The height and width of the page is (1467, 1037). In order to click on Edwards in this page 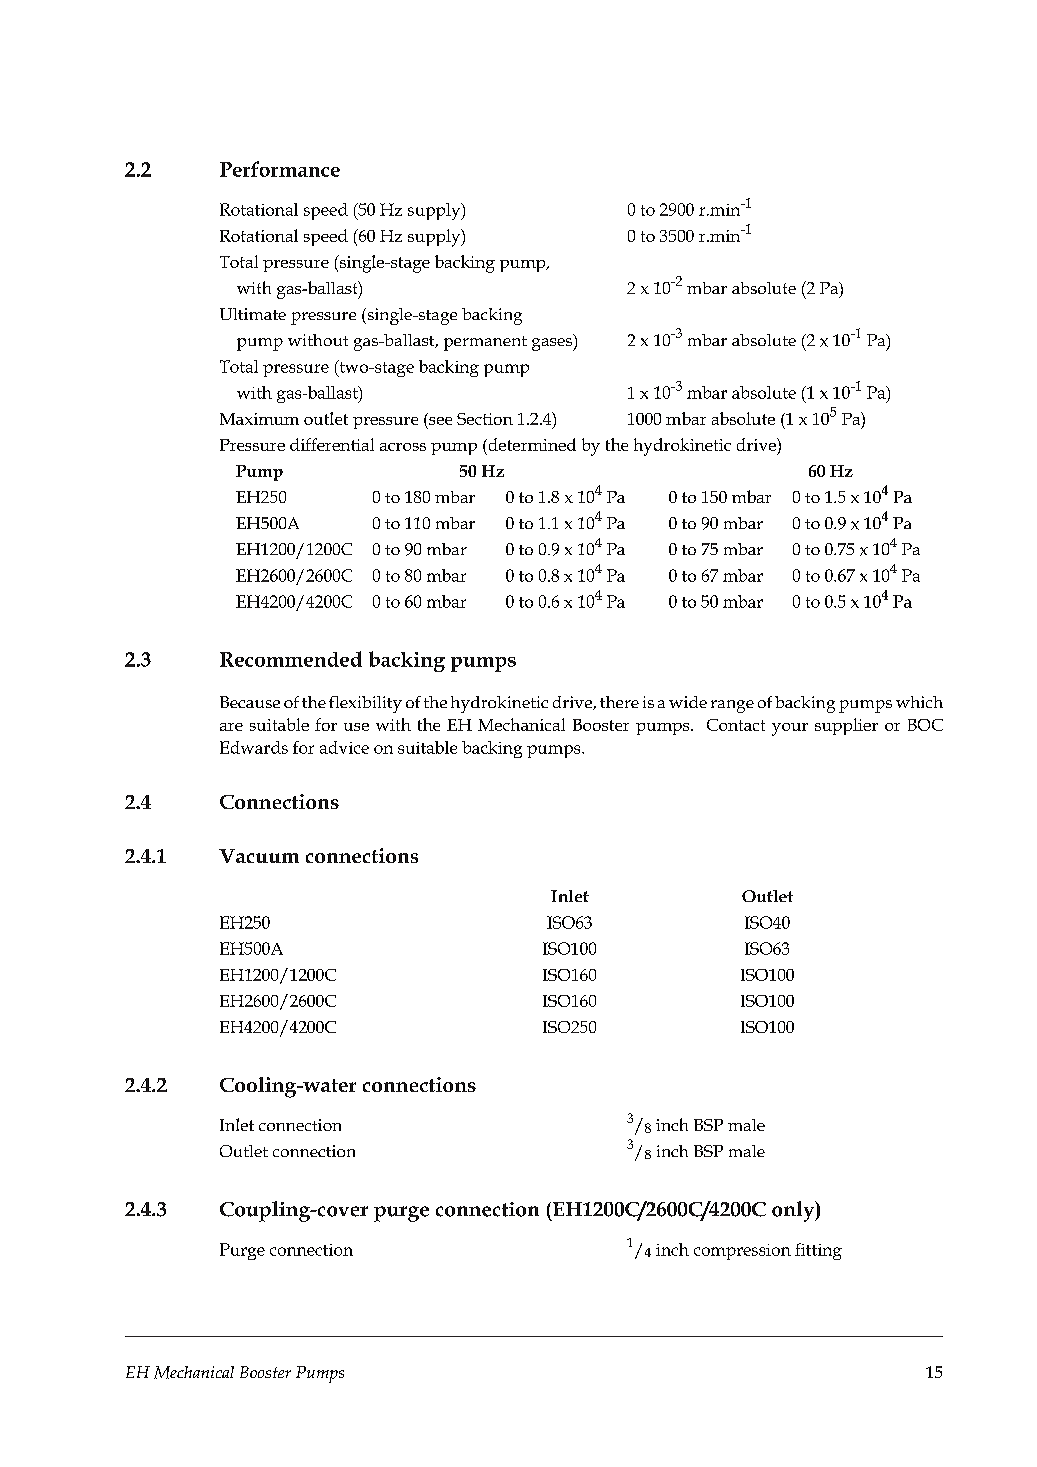, I will do `click(254, 747)`.
